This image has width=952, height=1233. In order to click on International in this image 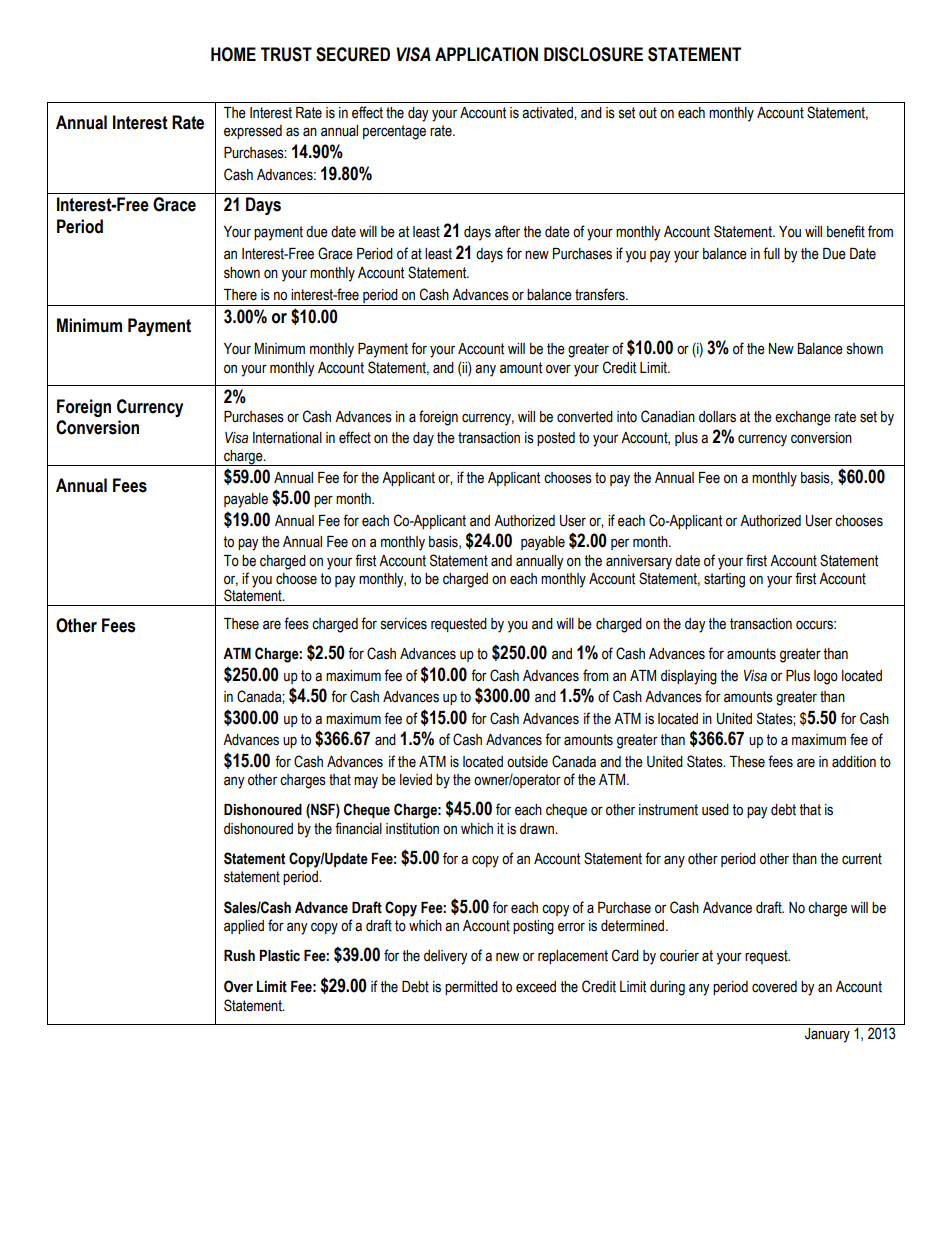, I will do `click(287, 438)`.
